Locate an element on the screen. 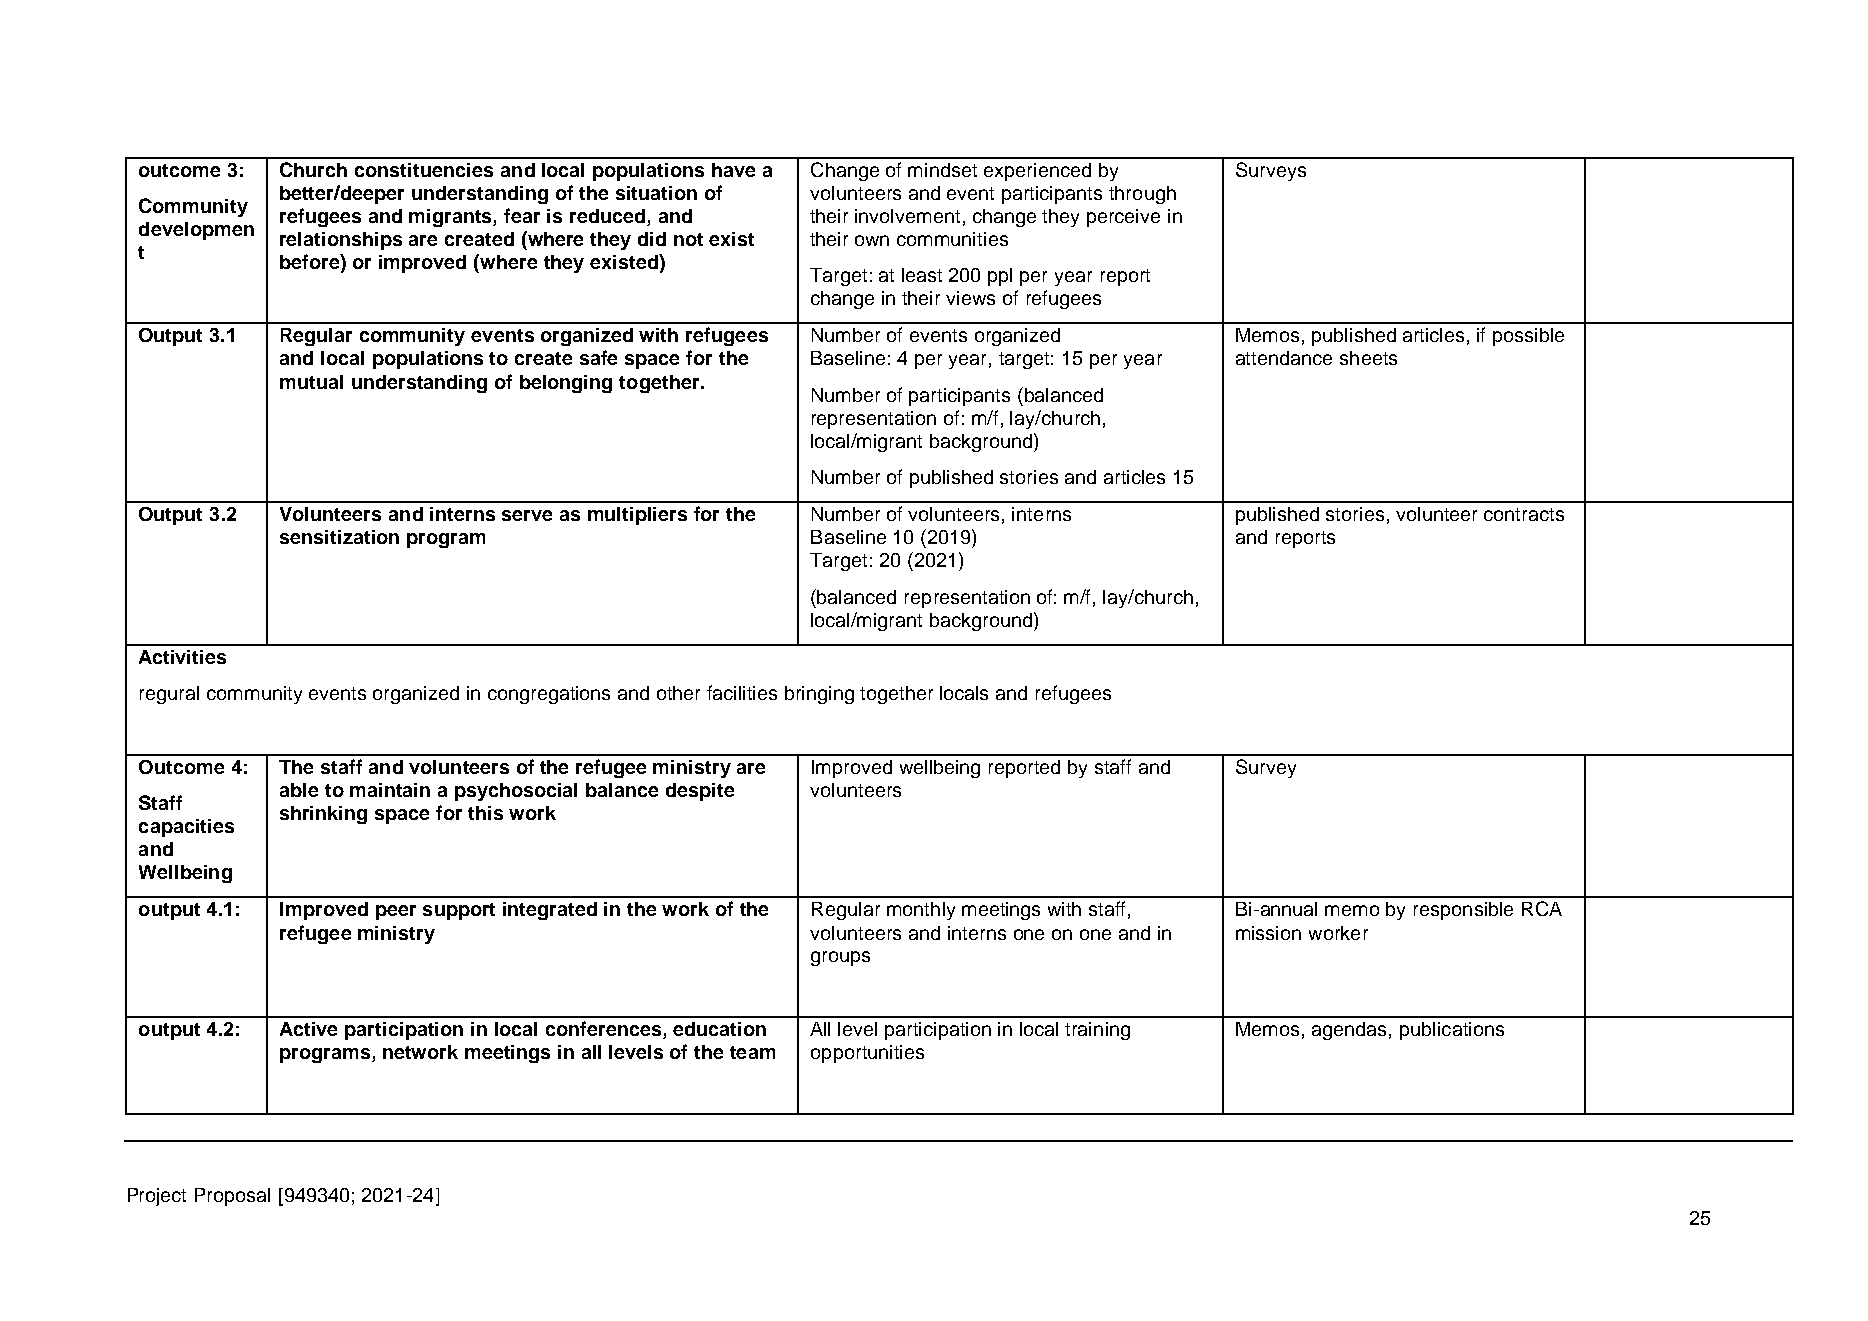 The image size is (1868, 1321). contracts is located at coordinates (1524, 514).
